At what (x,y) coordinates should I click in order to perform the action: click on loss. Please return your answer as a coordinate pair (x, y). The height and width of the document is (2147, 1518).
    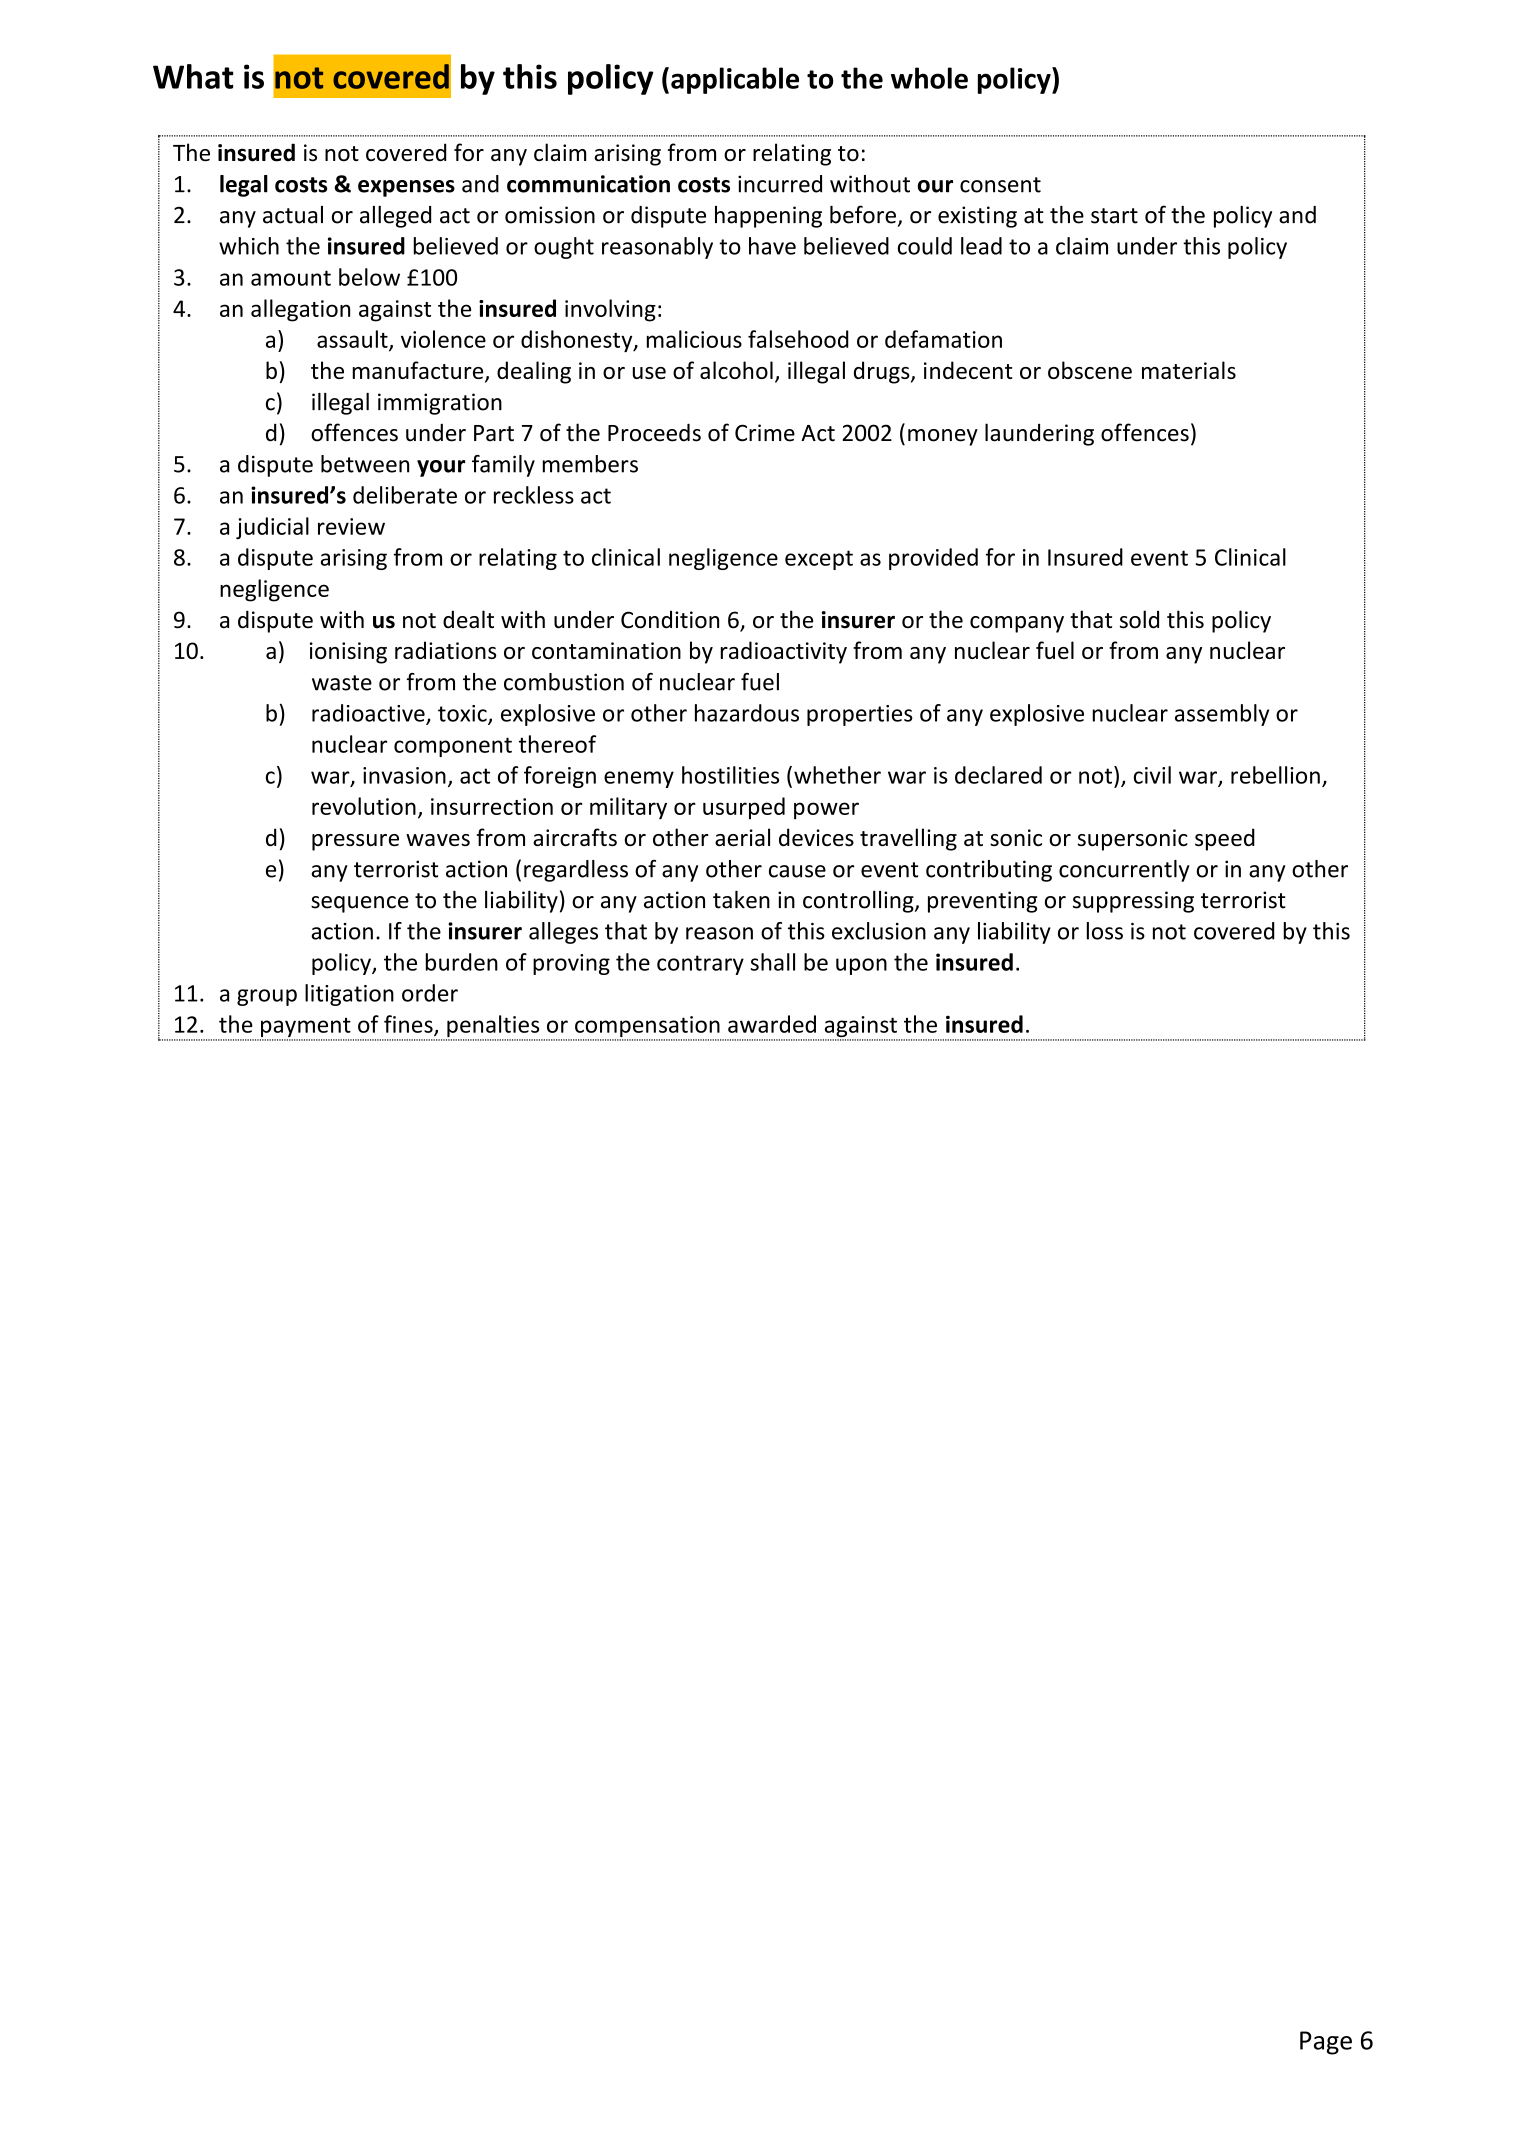
    Looking at the image, I should click on (1105, 931).
